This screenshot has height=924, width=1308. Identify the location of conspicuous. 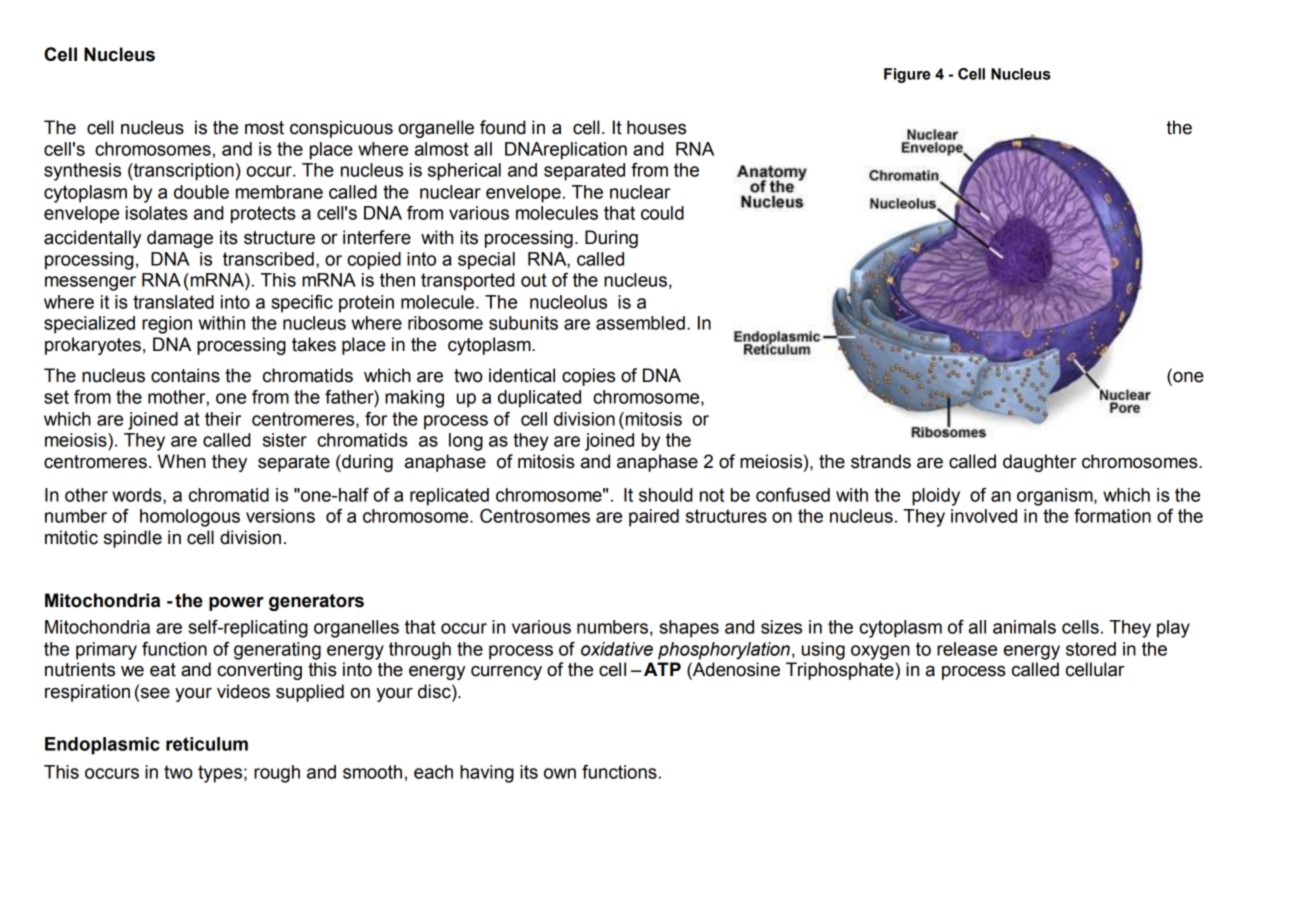
(341, 129).
